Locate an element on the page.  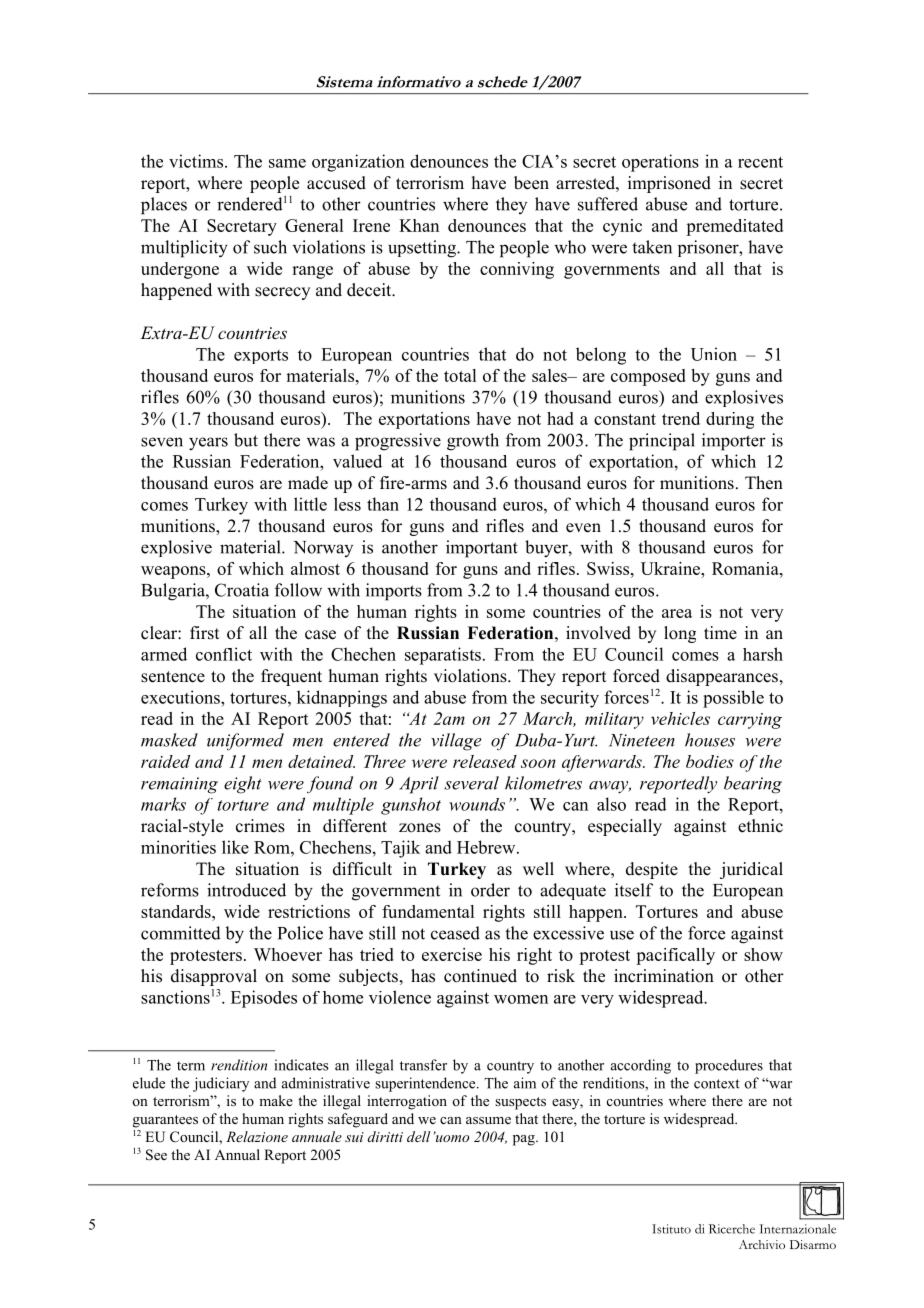
conflict is located at coordinates (224, 654).
